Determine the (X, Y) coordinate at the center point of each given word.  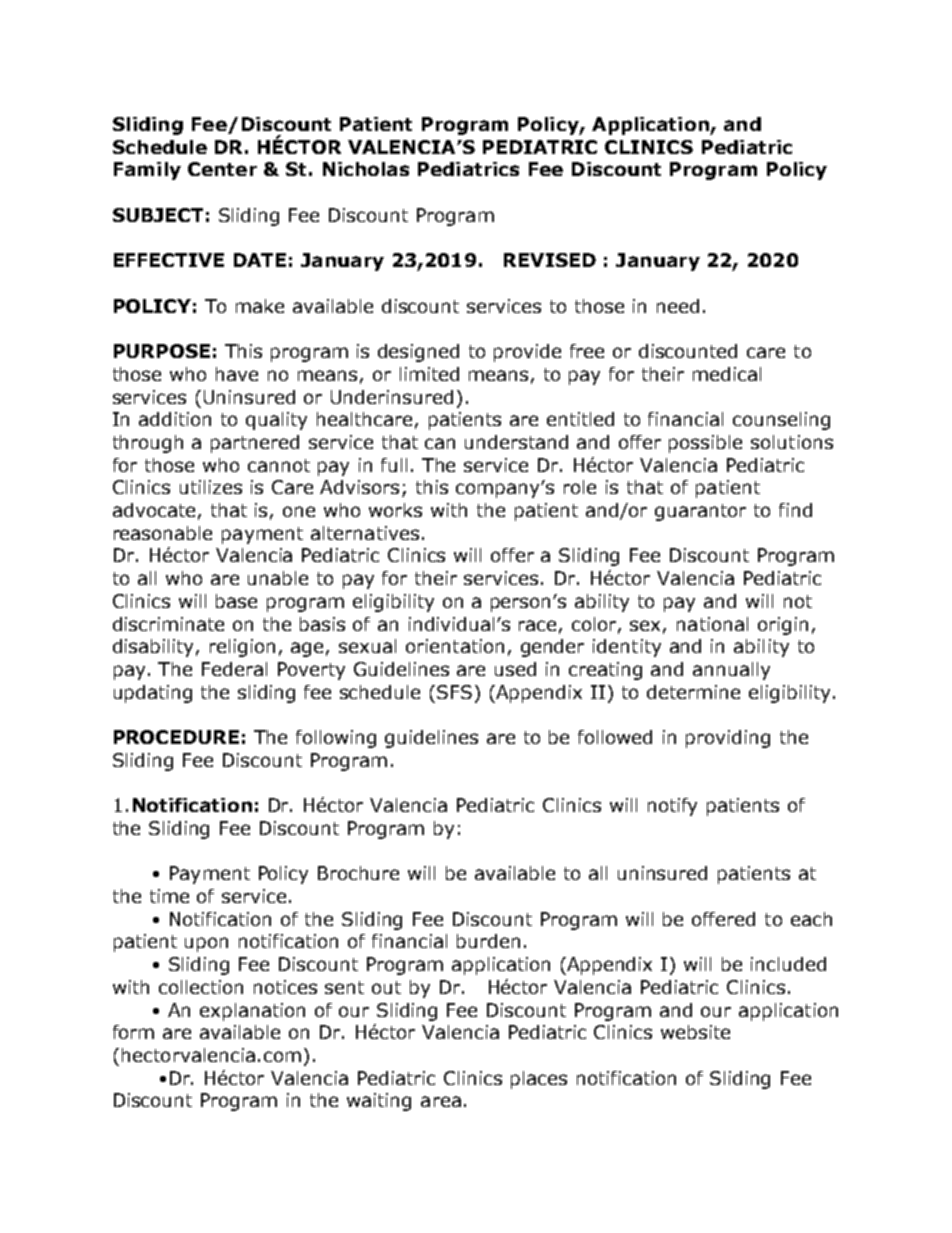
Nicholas (366, 169)
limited (429, 374)
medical (727, 374)
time (169, 896)
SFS (454, 692)
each (811, 919)
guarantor (700, 512)
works (395, 510)
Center (222, 169)
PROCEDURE (176, 737)
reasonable (163, 533)
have (237, 374)
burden (488, 941)
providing (728, 739)
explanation (252, 1012)
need (678, 306)
